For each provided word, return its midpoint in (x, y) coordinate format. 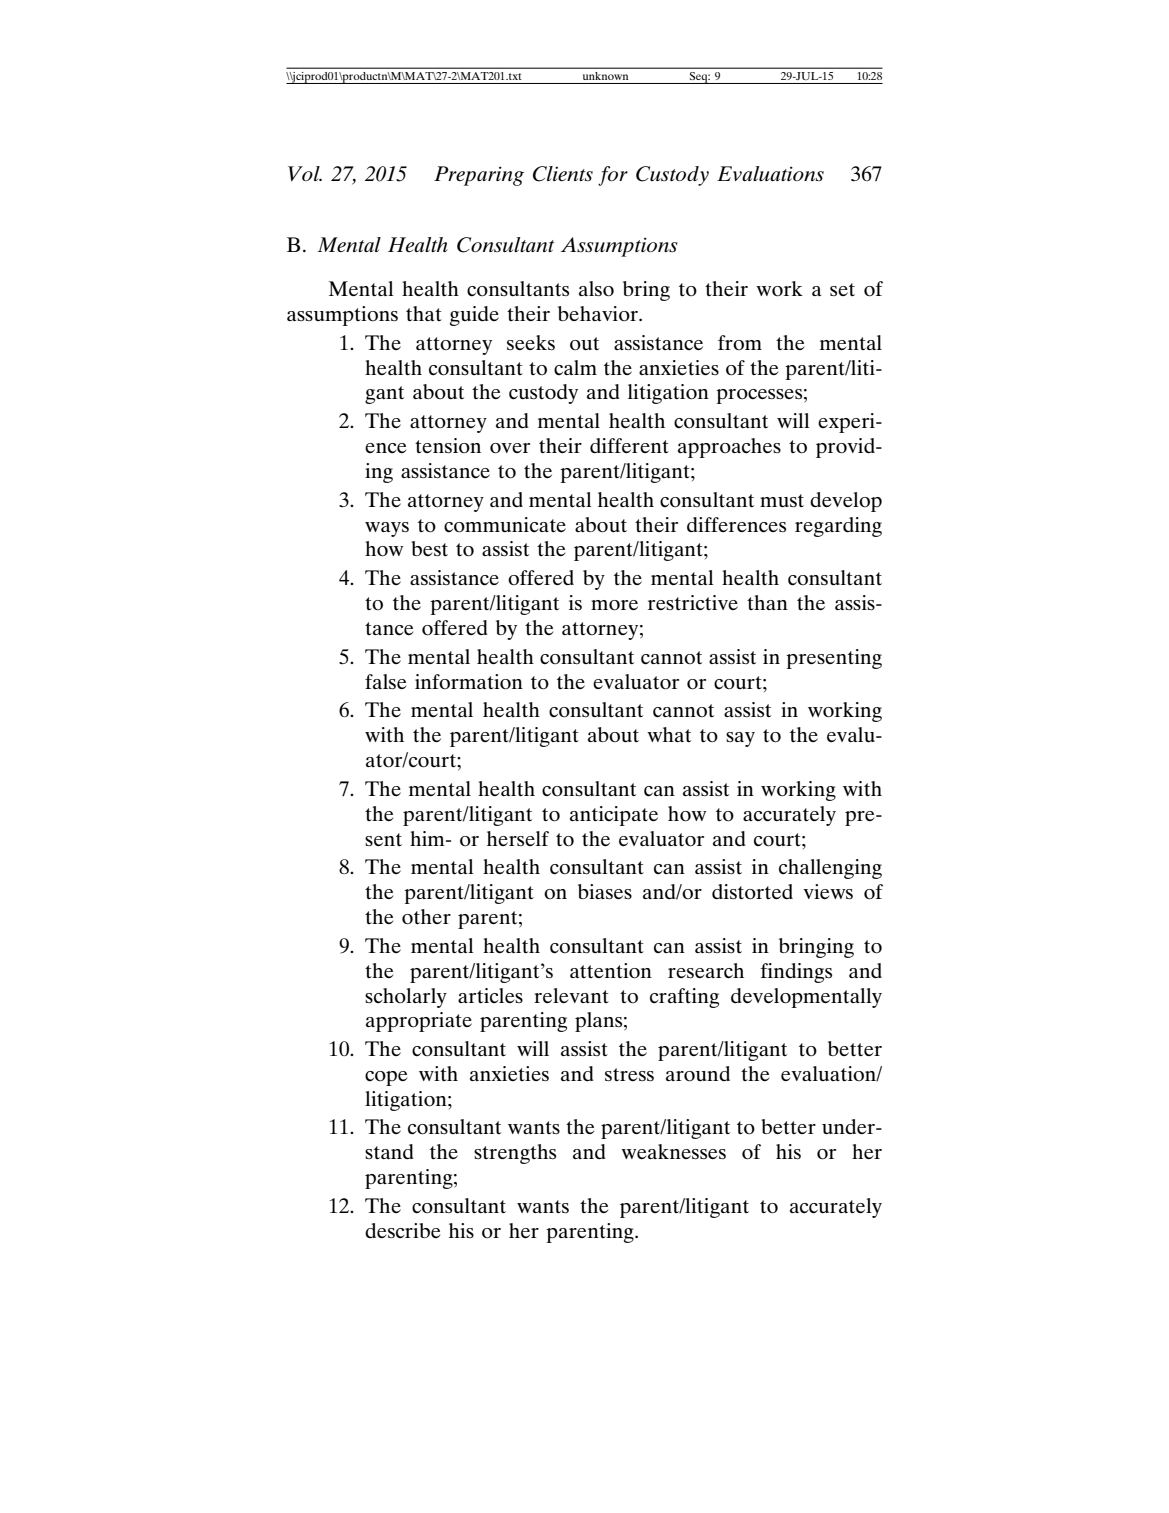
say (740, 739)
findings (796, 973)
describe (402, 1230)
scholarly (406, 998)
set (842, 289)
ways (387, 529)
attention (611, 971)
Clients (563, 174)
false (385, 681)
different (629, 445)
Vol (305, 173)
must (782, 500)
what (669, 734)
